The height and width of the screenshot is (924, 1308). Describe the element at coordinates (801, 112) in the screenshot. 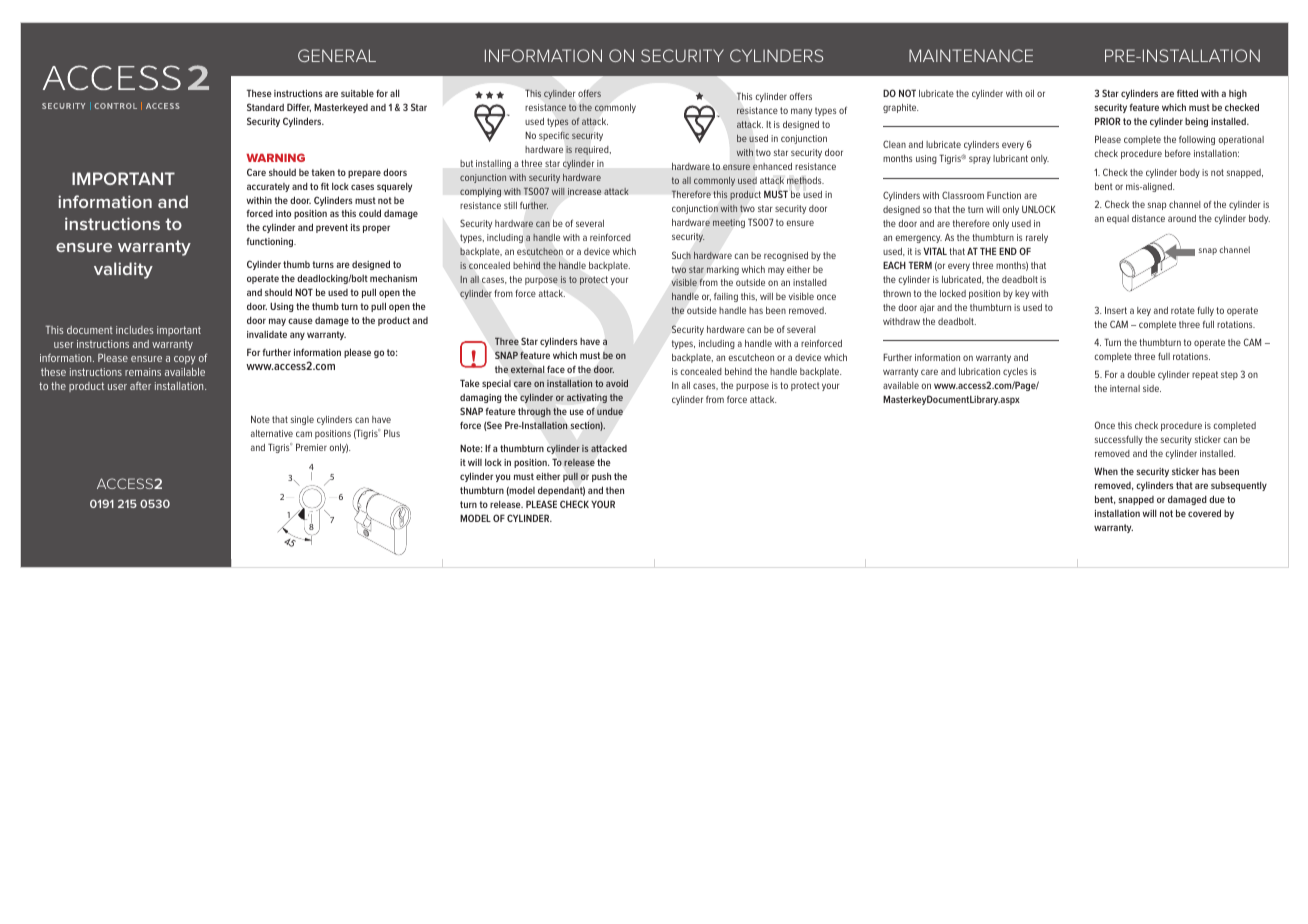

I see `many` at that location.
